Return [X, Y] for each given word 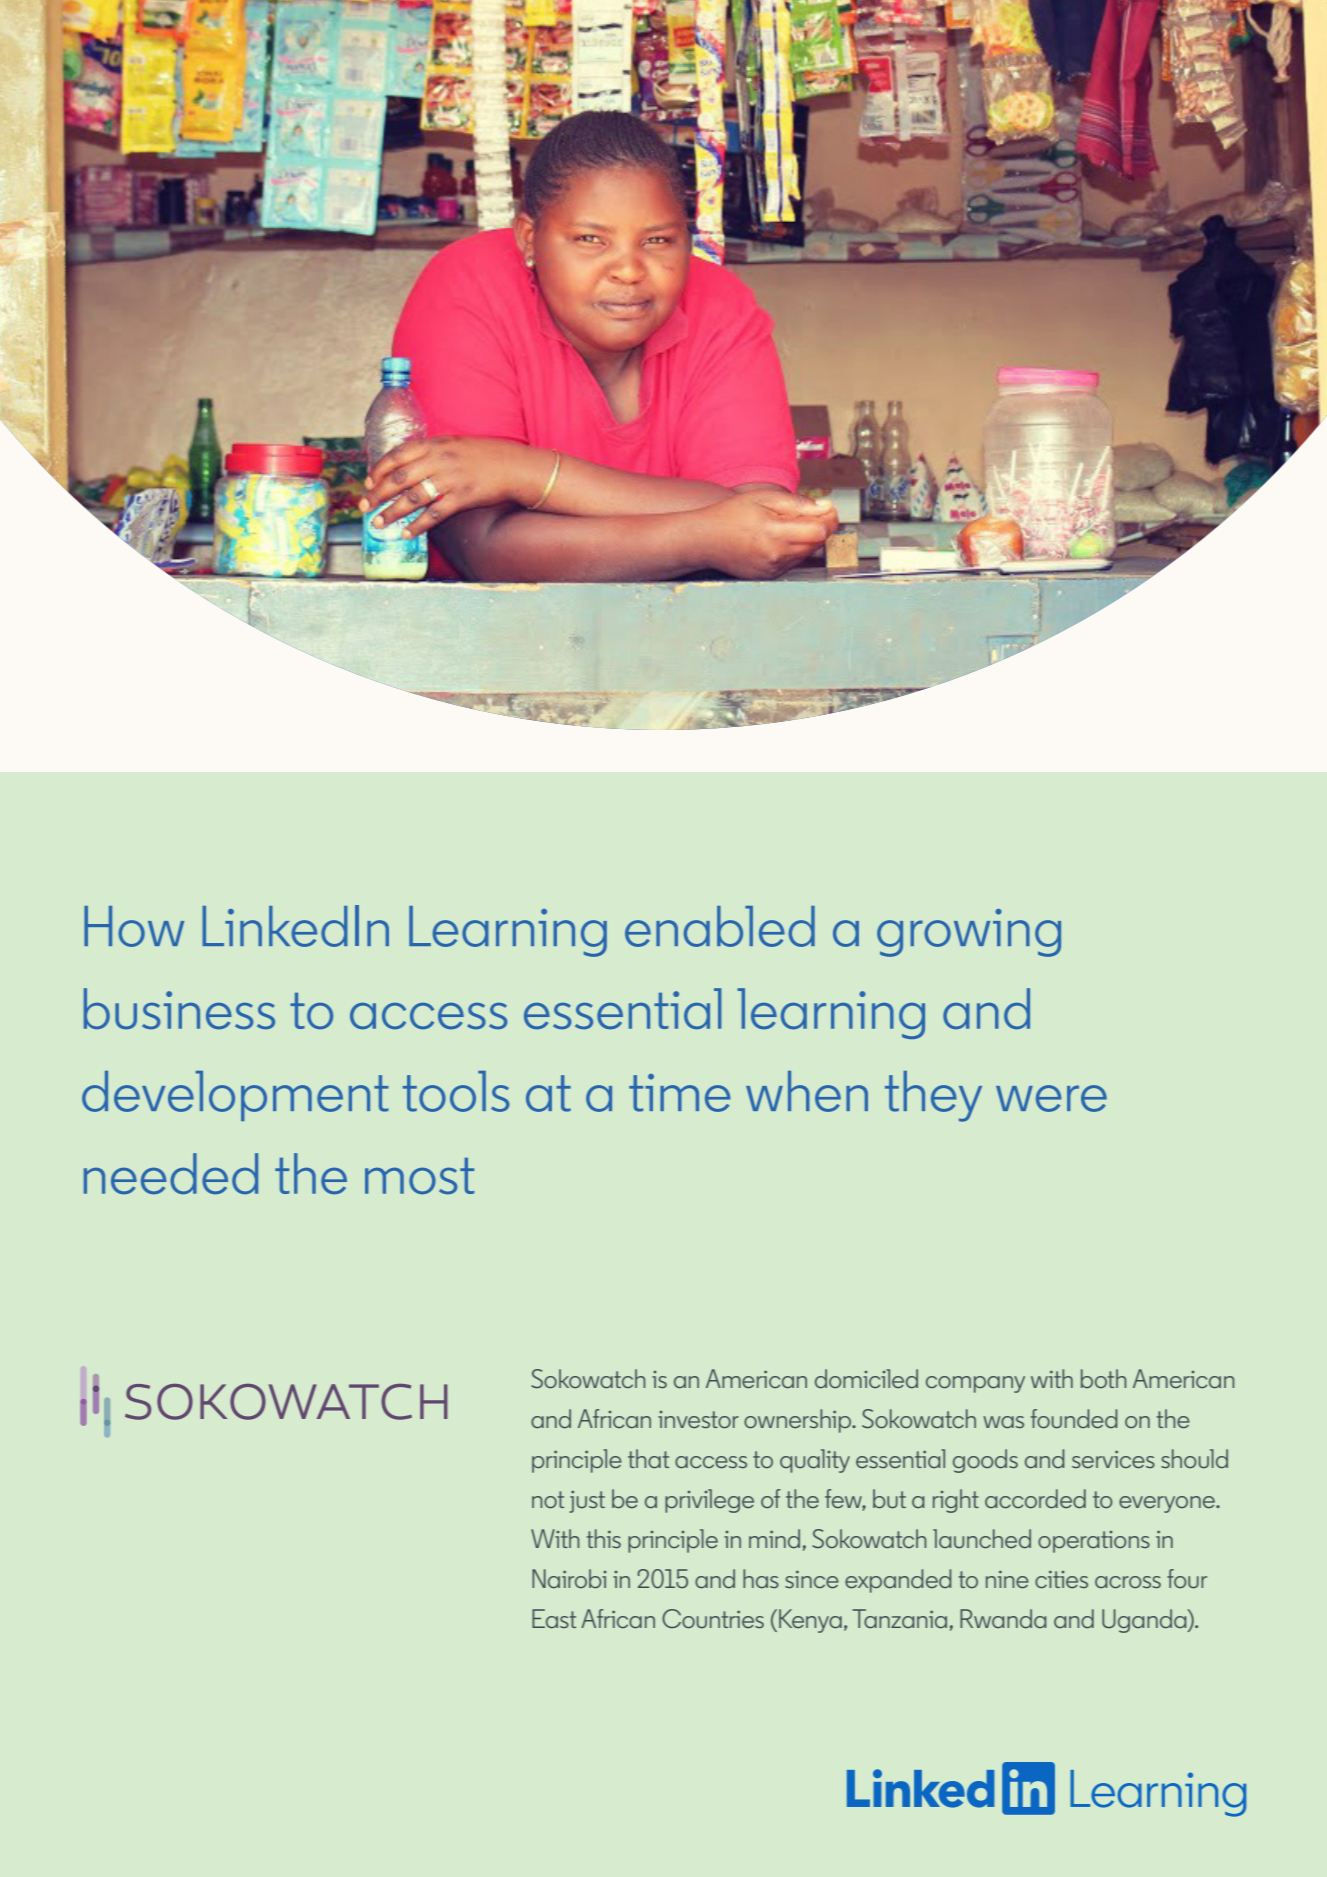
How [134, 926]
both [1103, 1378]
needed [171, 1173]
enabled [720, 926]
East [554, 1618]
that [648, 1458]
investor [698, 1419]
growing [969, 933]
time [680, 1093]
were [1051, 1098]
